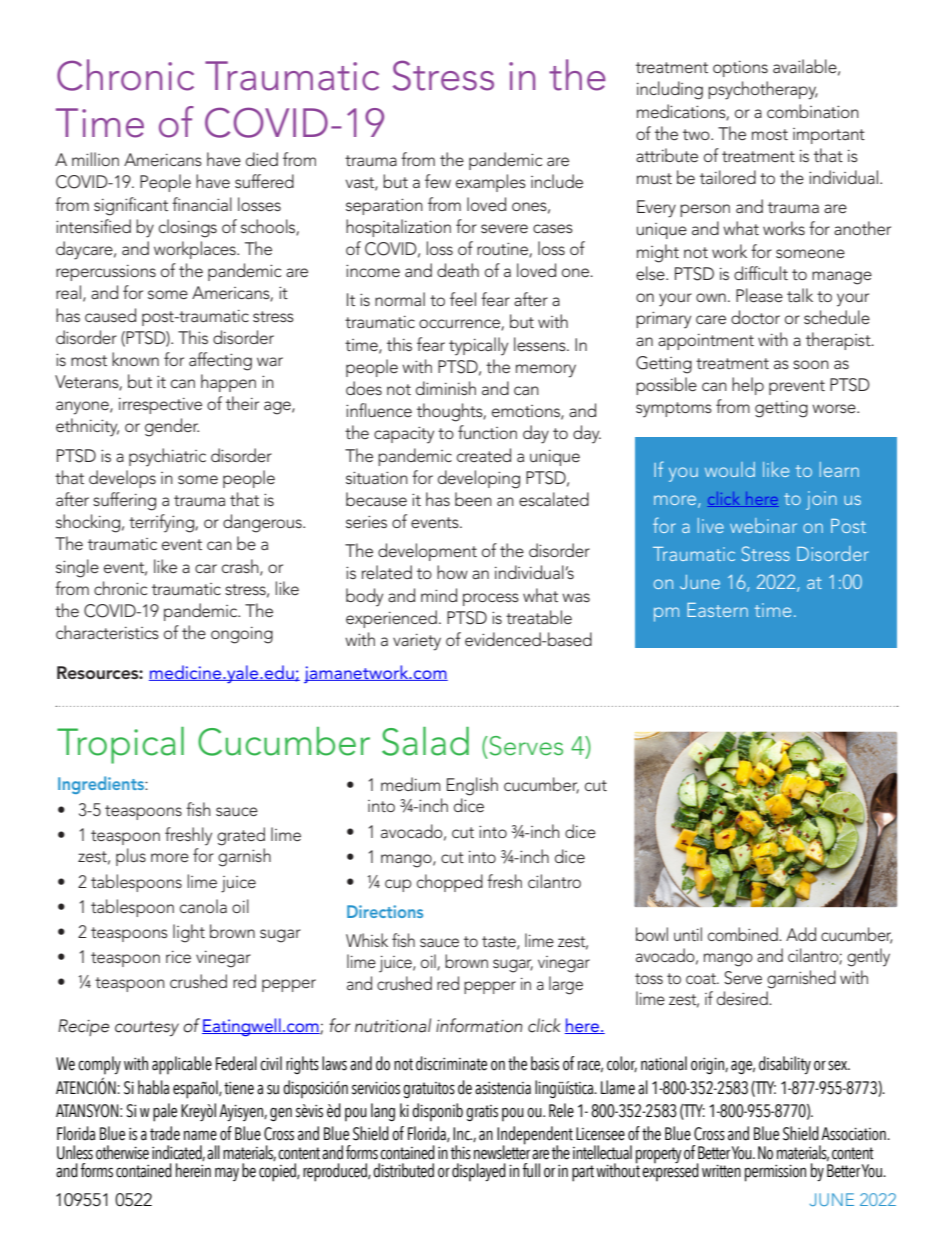 The image size is (952, 1233). What do you see at coordinates (165, 1133) in the screenshot?
I see `trade` at bounding box center [165, 1133].
